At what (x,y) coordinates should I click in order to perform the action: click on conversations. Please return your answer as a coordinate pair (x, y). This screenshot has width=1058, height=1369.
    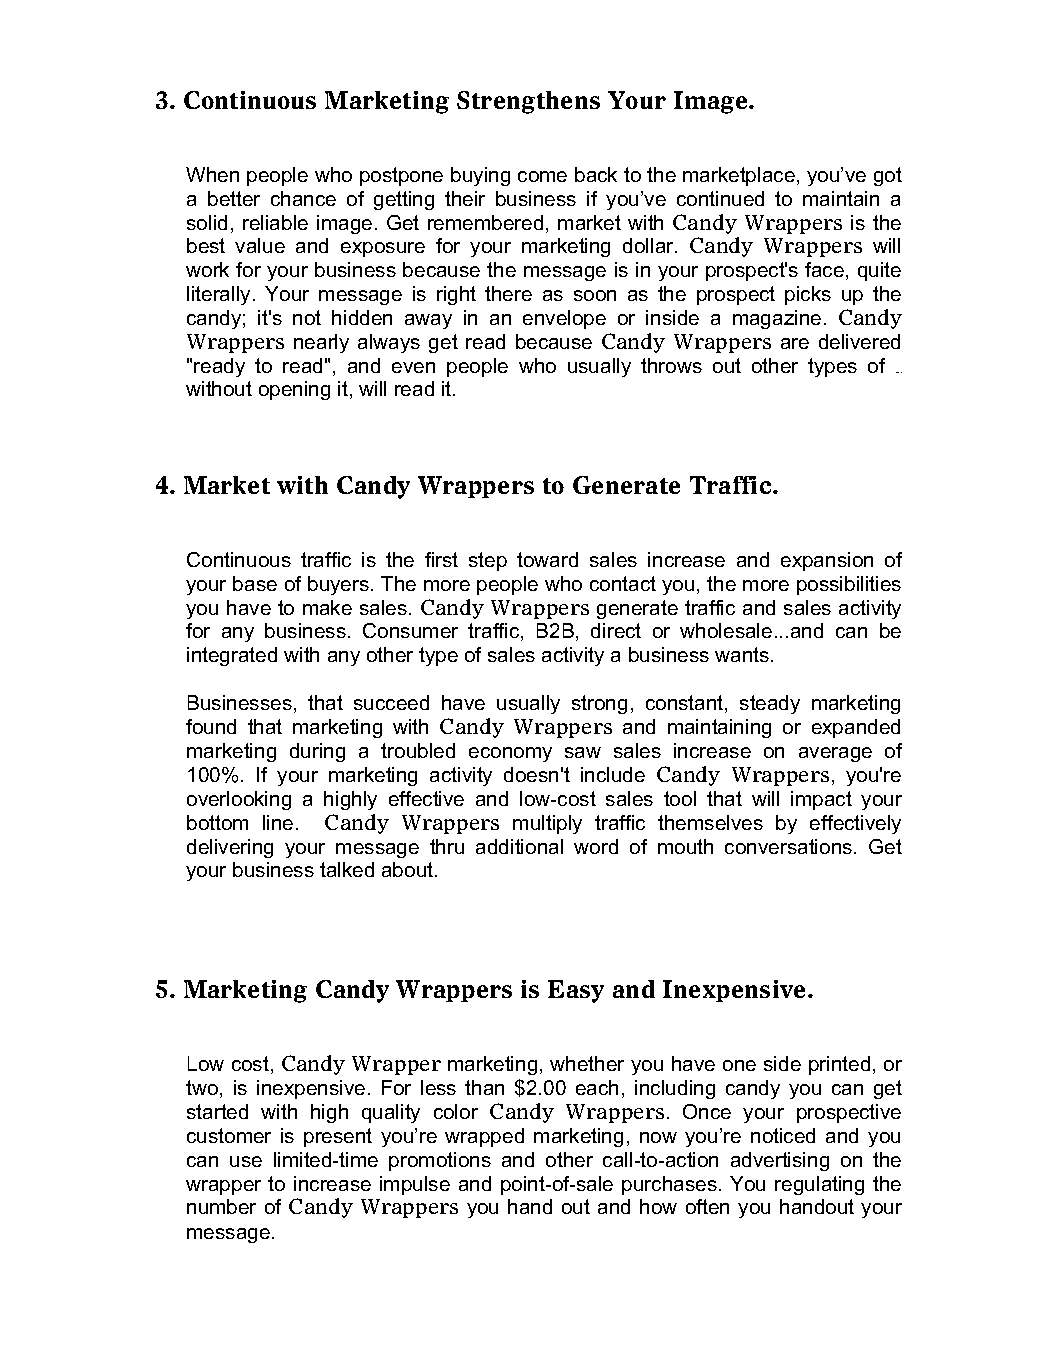
    Looking at the image, I should click on (790, 846).
